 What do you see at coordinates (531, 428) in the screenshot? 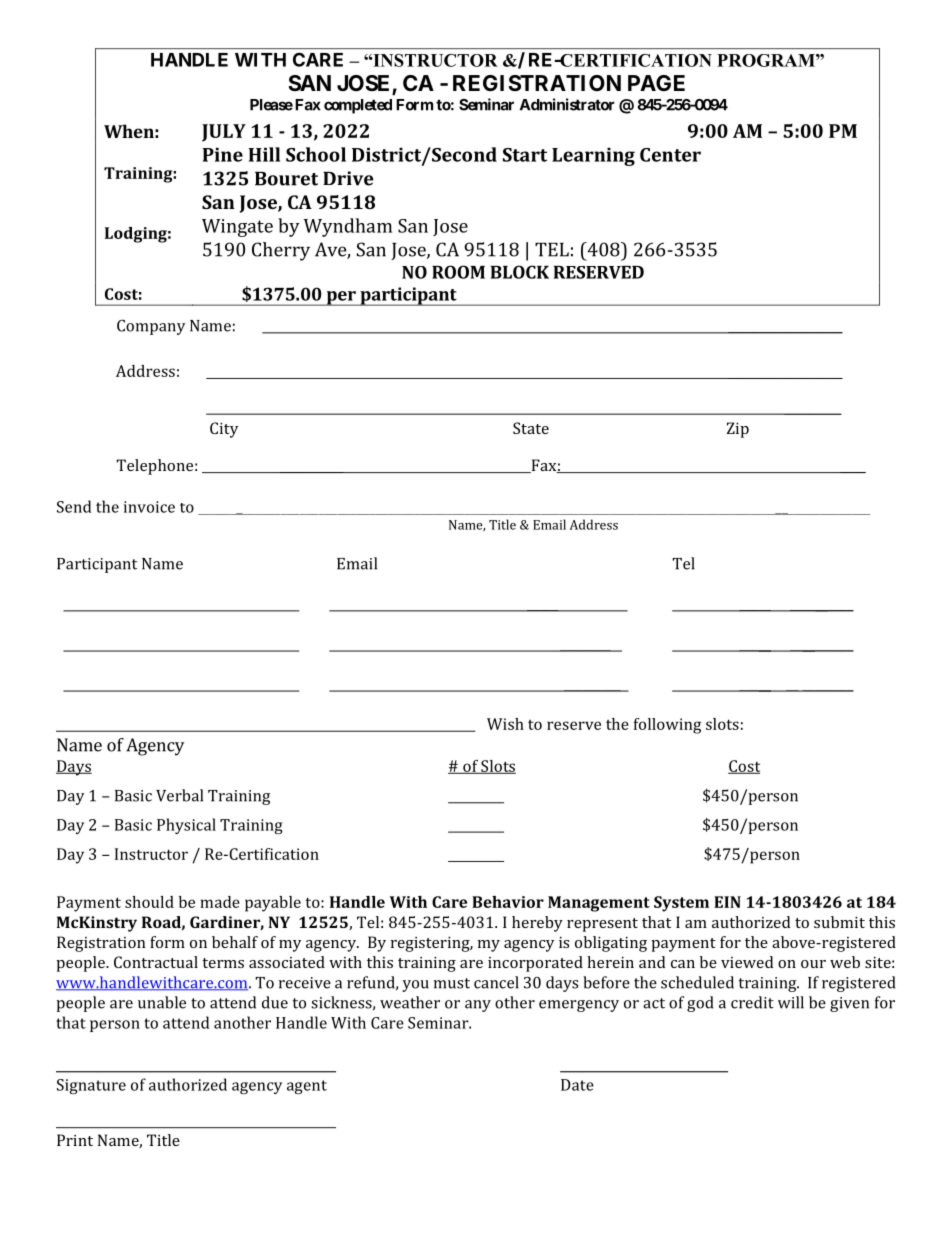
I see `State` at bounding box center [531, 428].
